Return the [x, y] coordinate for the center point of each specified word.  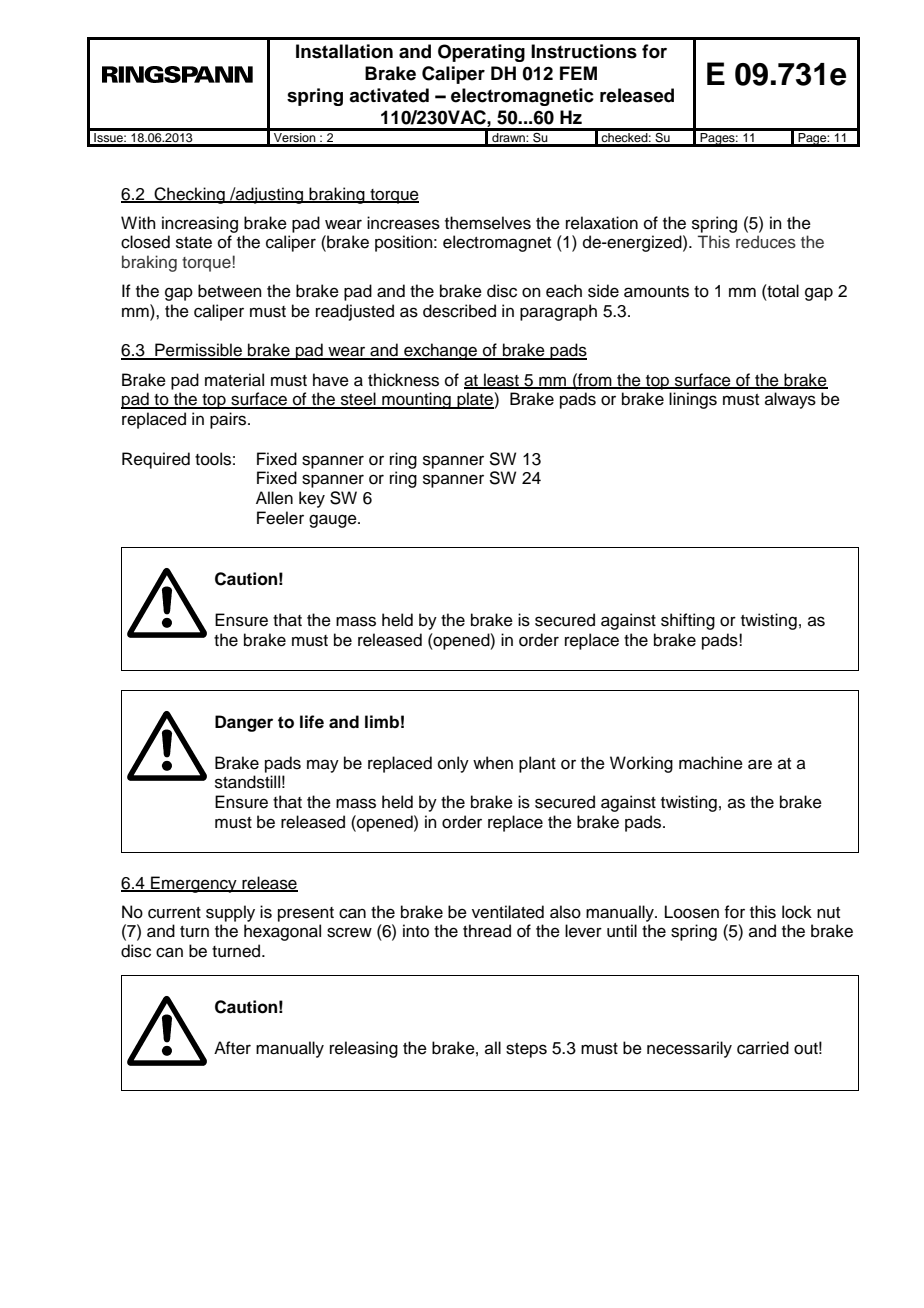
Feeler [280, 518]
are [760, 764]
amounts [656, 292]
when [493, 763]
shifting [688, 621]
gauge [334, 521]
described [459, 311]
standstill [247, 782]
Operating [481, 53]
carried [763, 1048]
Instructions [584, 51]
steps [526, 1050]
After [232, 1048]
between [230, 291]
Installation [344, 51]
